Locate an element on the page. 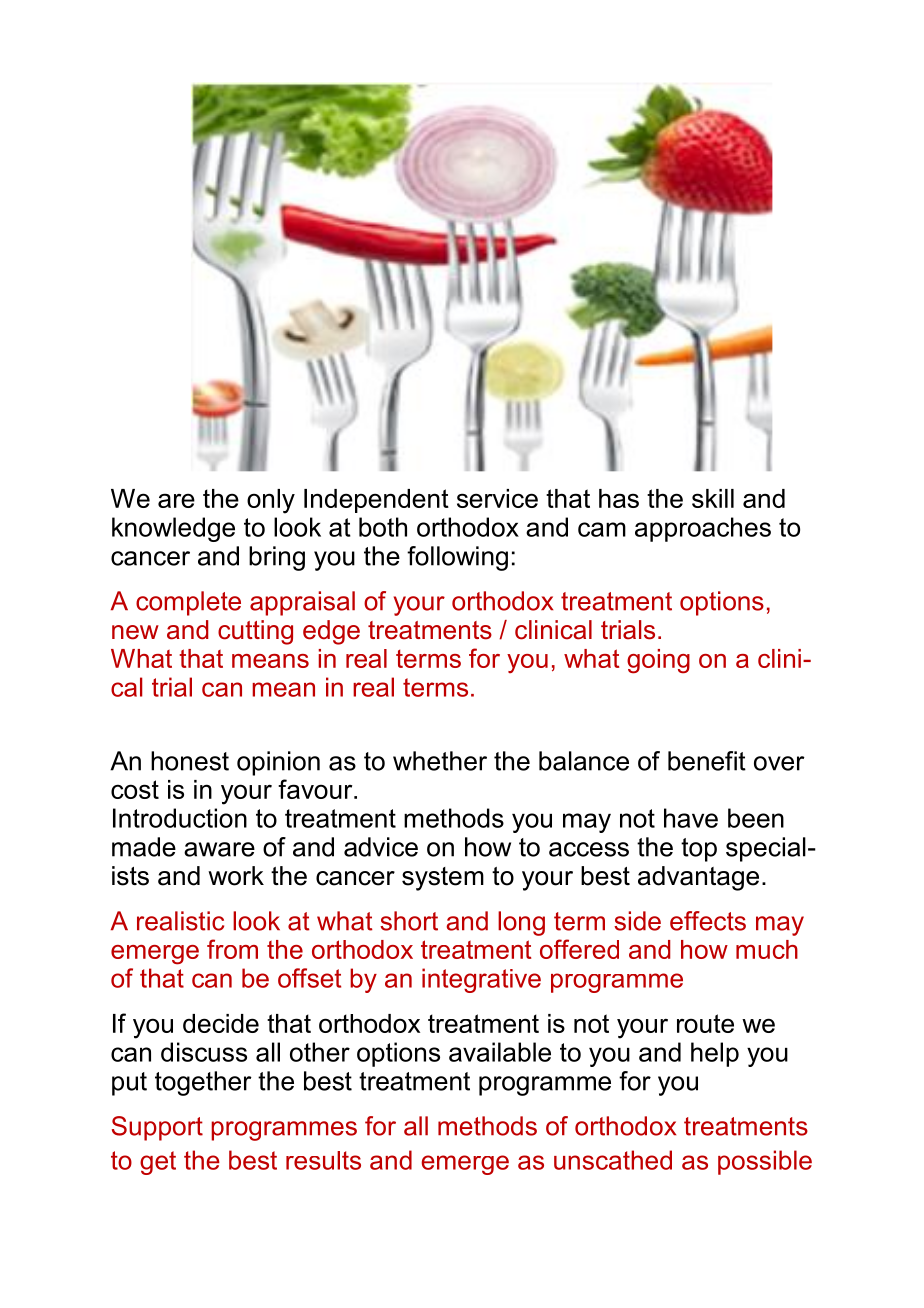 The width and height of the document is (924, 1308). results is located at coordinates (323, 1160).
